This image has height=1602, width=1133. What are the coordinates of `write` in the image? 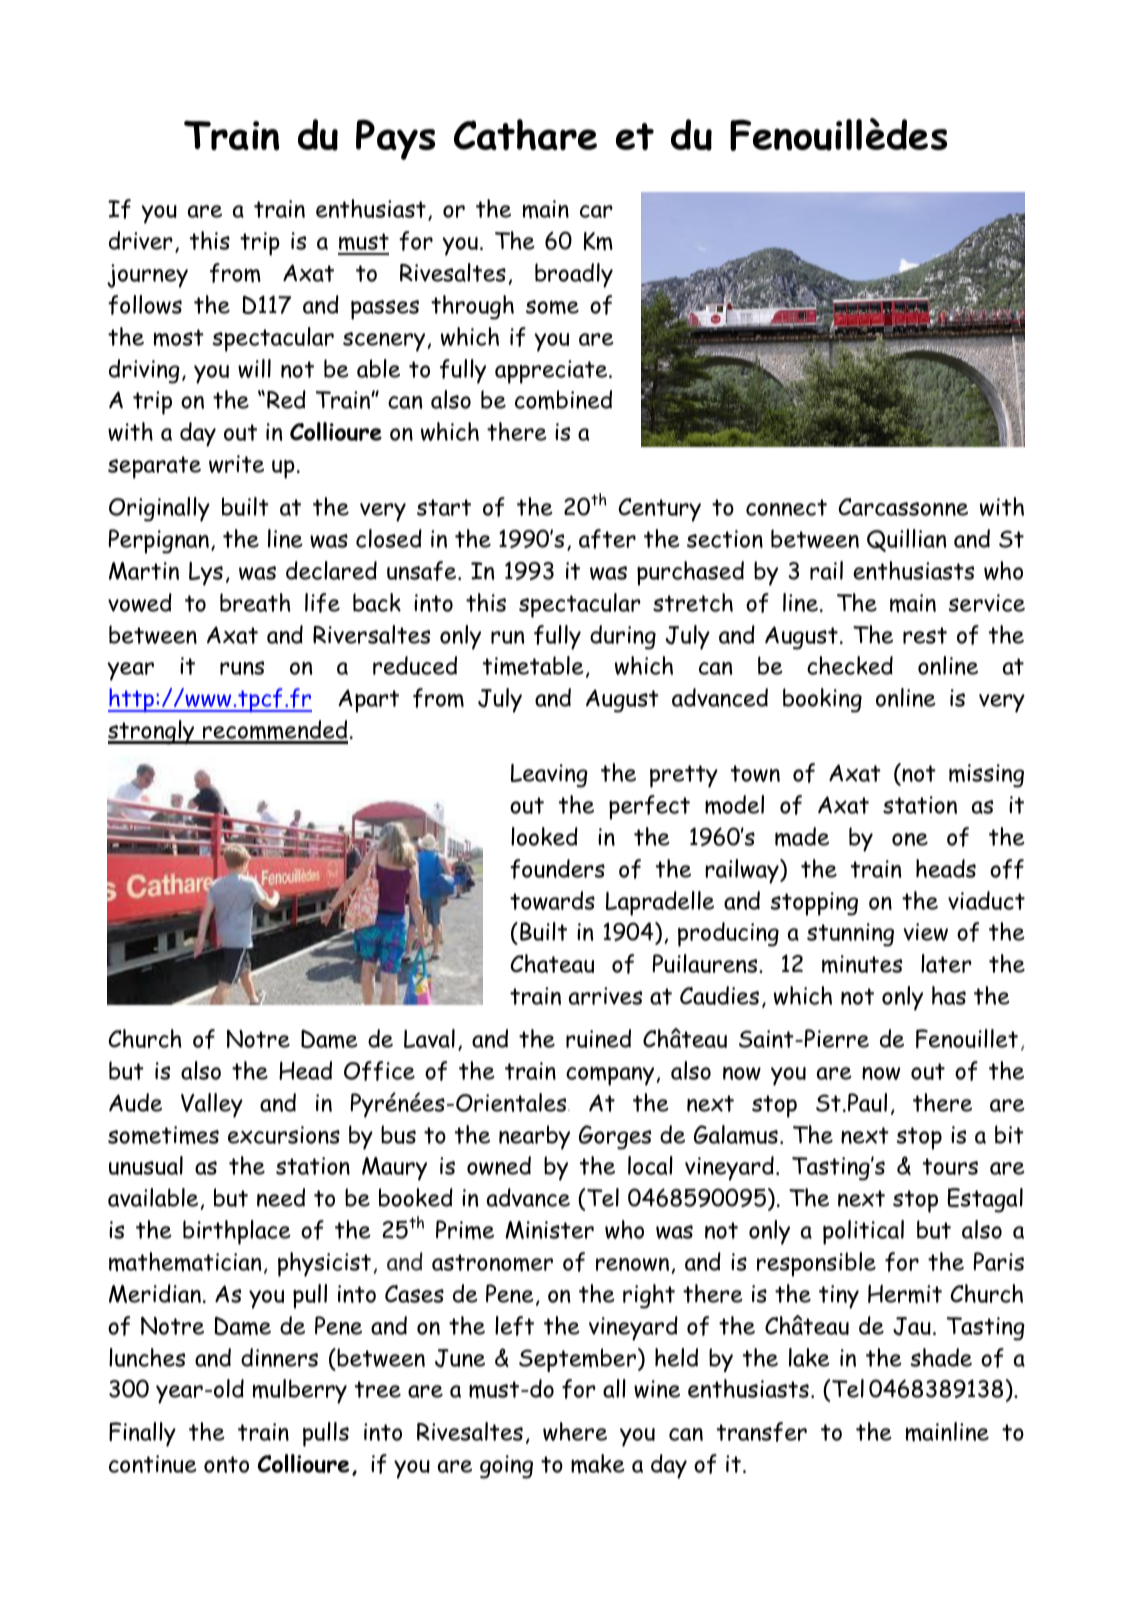 It's located at (236, 464).
